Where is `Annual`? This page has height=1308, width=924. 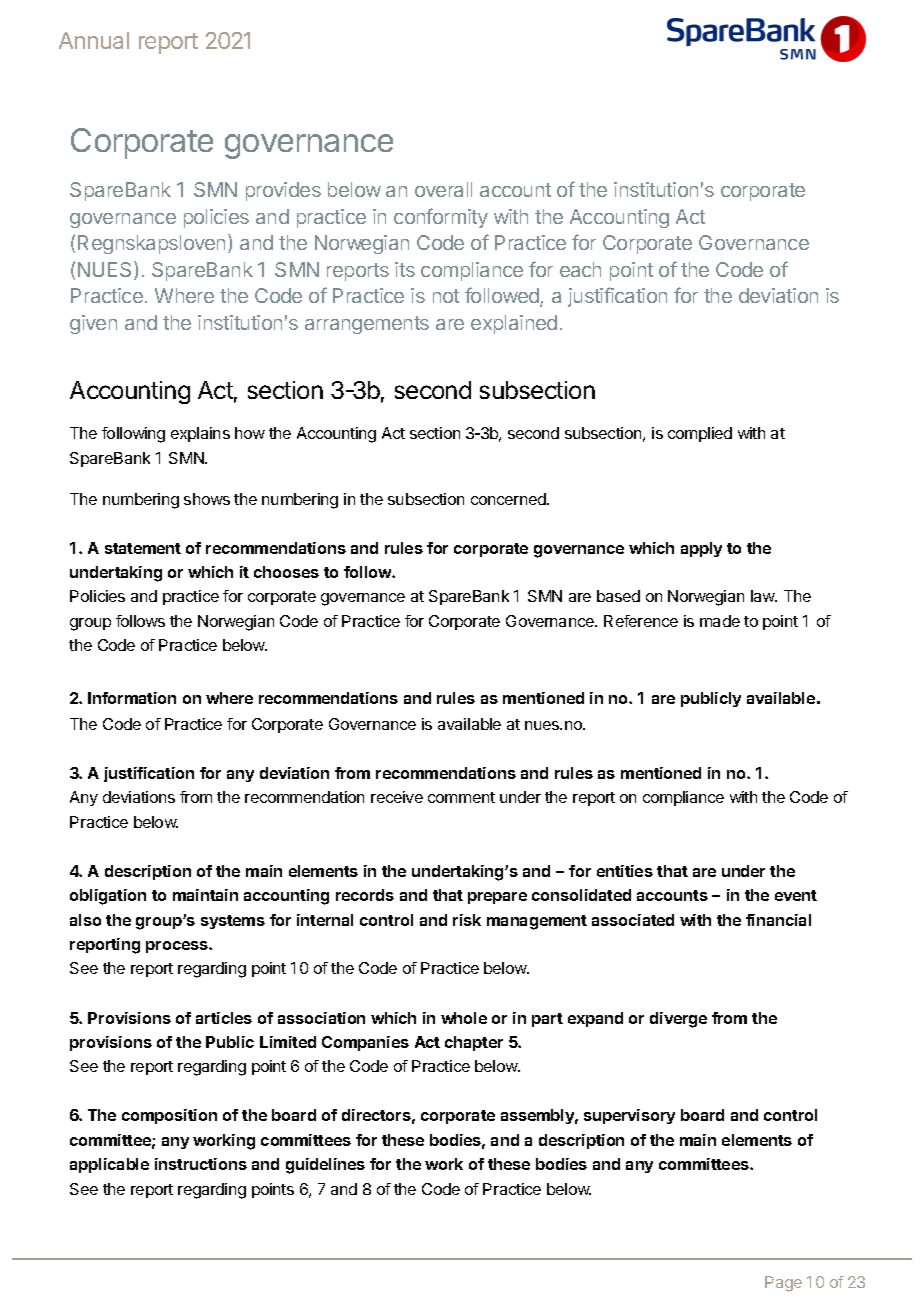
Annual is located at coordinates (94, 40).
